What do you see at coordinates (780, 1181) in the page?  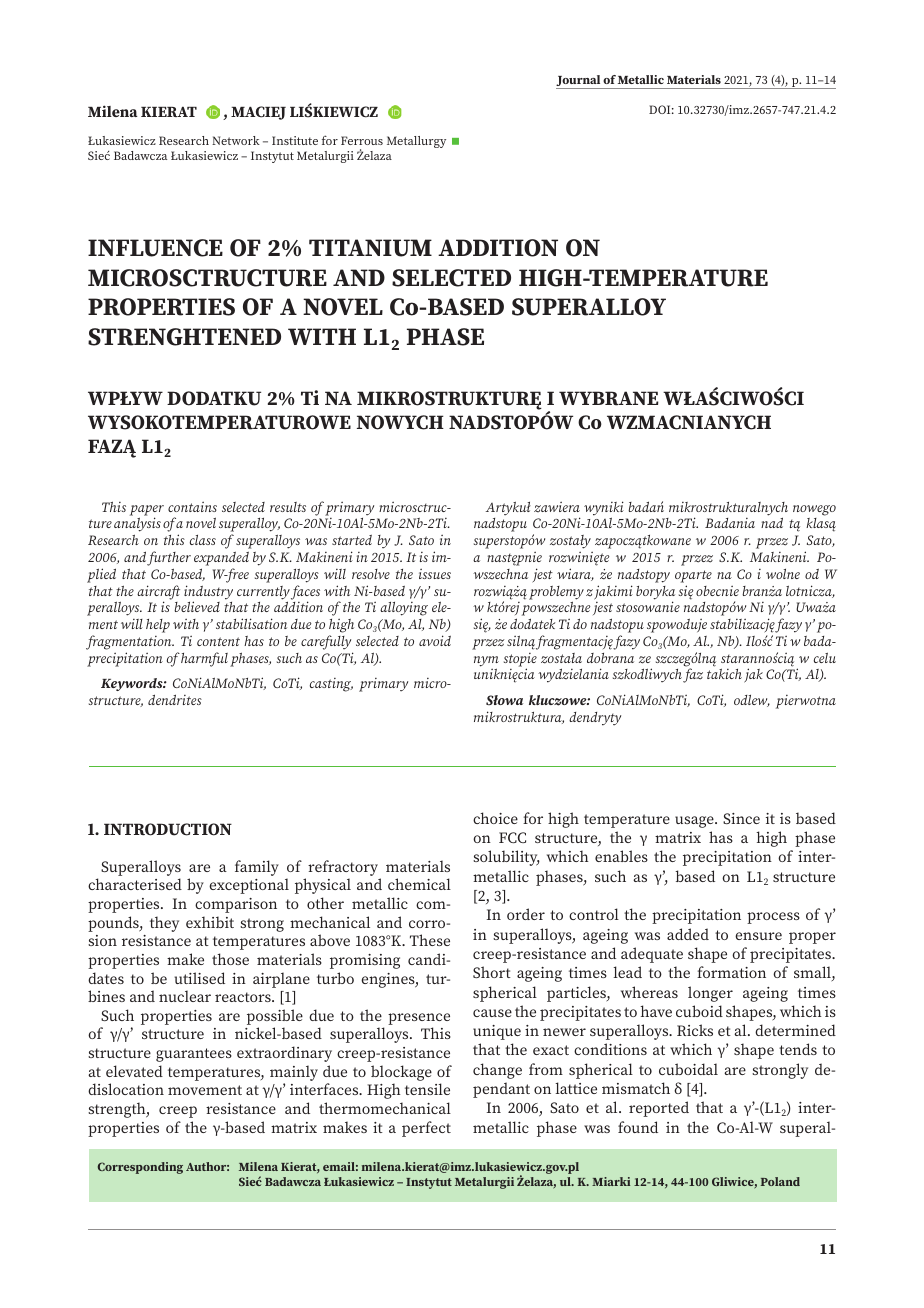 I see `Poland` at bounding box center [780, 1181].
